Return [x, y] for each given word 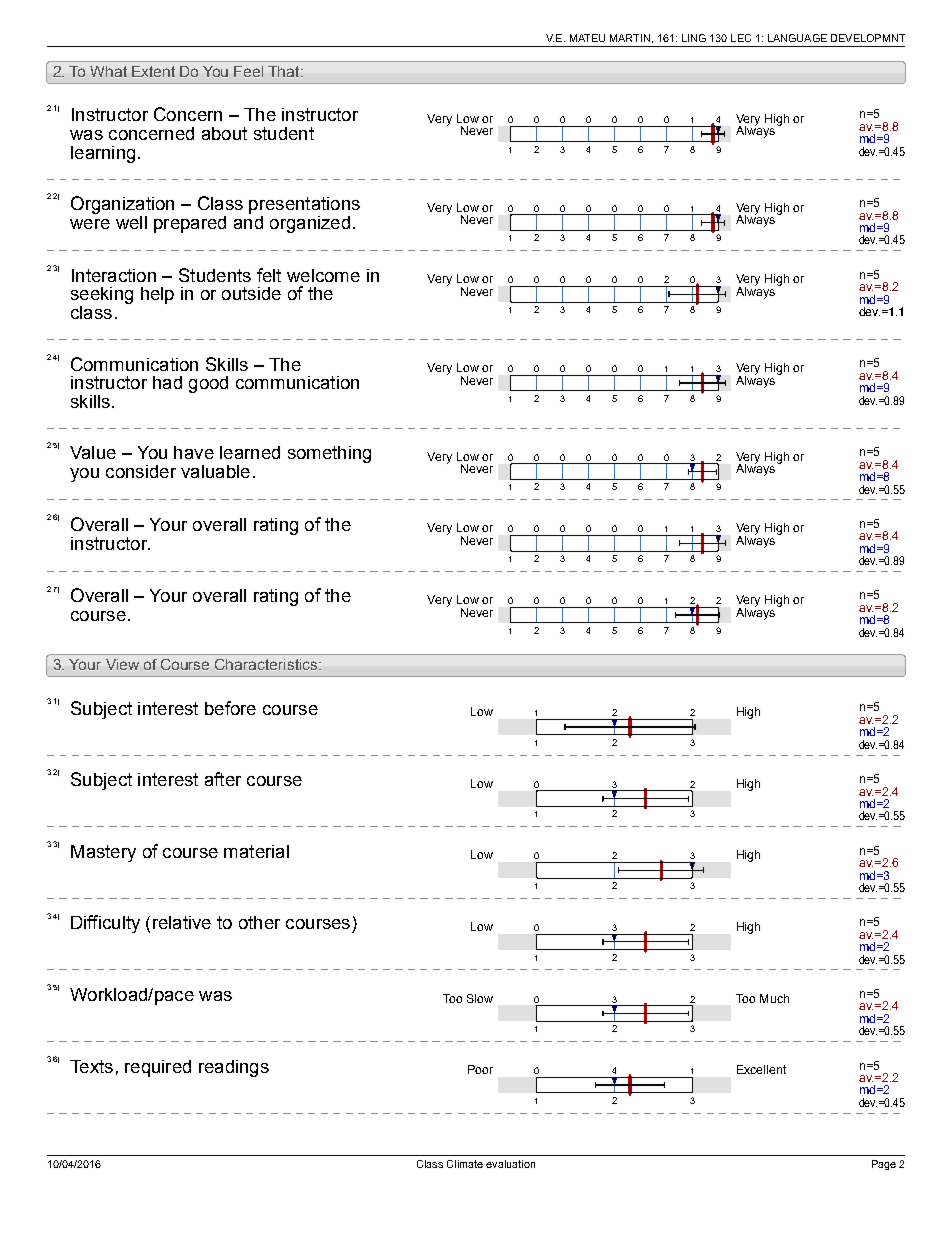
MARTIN [630, 38]
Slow [480, 998]
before [230, 708]
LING [694, 38]
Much [774, 998]
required [158, 1068]
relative [182, 922]
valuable [215, 471]
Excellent [761, 1069]
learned [250, 452]
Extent [153, 71]
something [329, 454]
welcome [323, 275]
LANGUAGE [797, 38]
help [157, 295]
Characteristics [267, 664]
